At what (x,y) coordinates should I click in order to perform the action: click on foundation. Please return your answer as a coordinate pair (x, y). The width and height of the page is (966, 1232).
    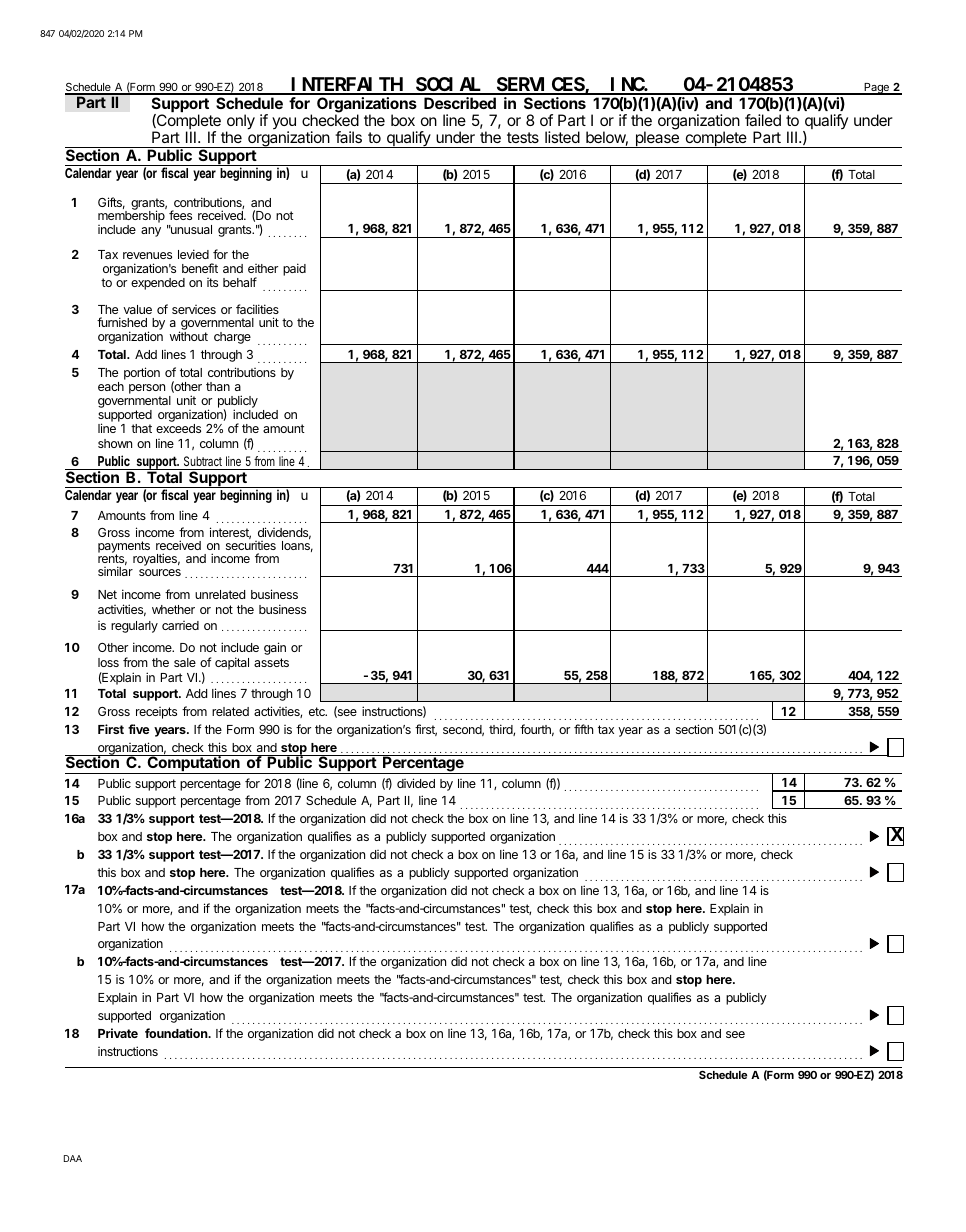
    Looking at the image, I should click on (177, 1033).
